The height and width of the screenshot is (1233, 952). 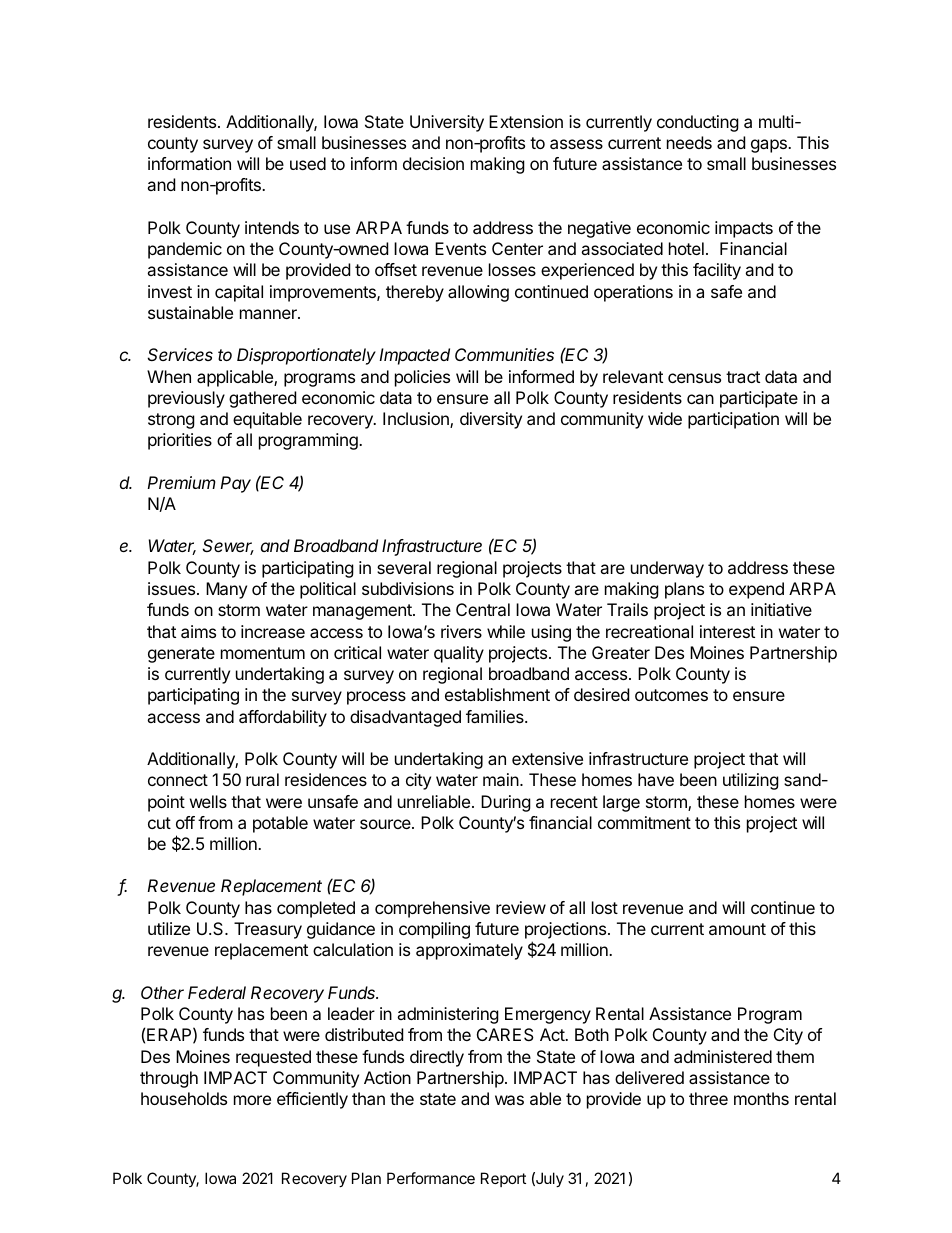 What do you see at coordinates (308, 163) in the screenshot?
I see `used` at bounding box center [308, 163].
